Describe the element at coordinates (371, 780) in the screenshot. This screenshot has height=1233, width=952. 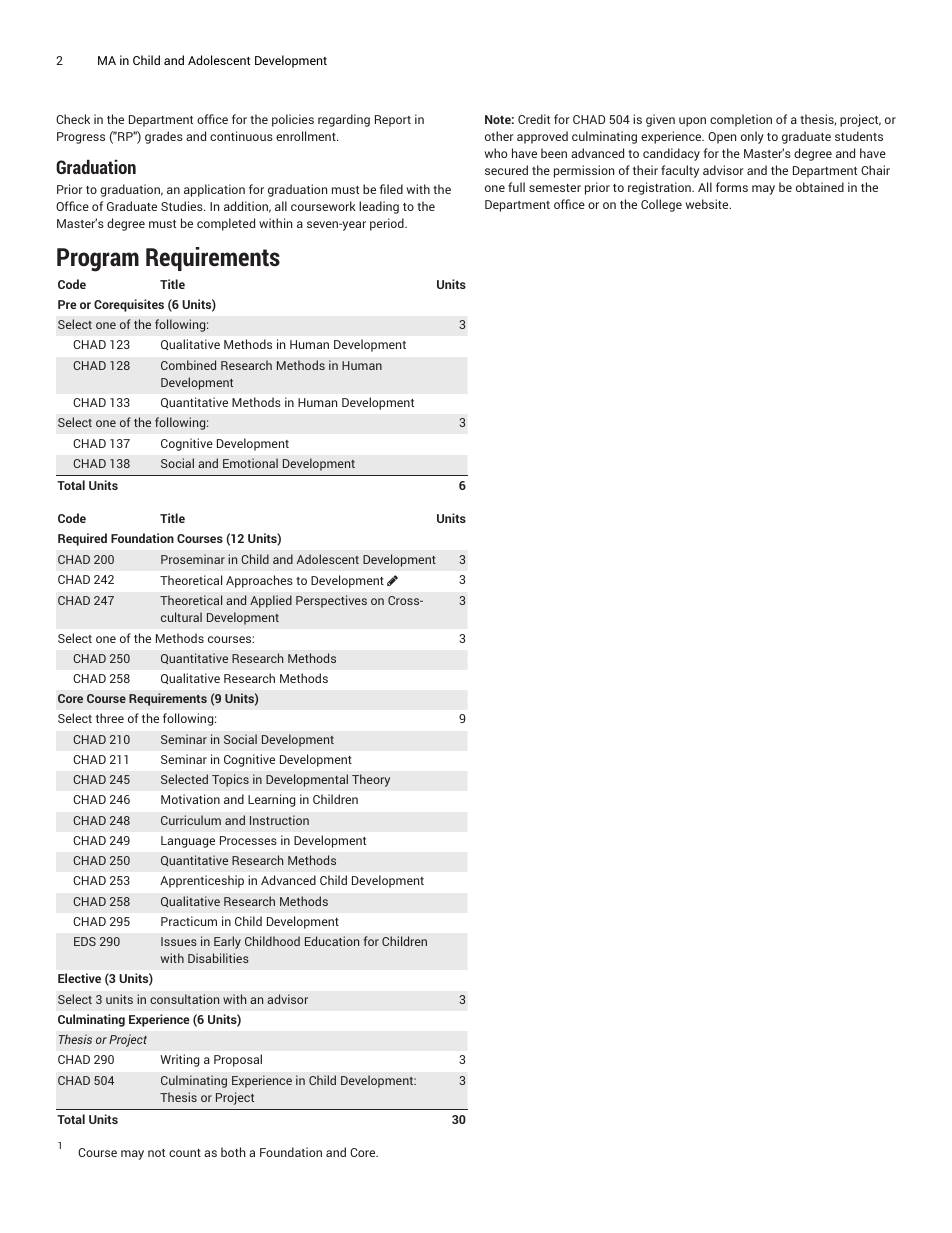
I see `Theory` at that location.
